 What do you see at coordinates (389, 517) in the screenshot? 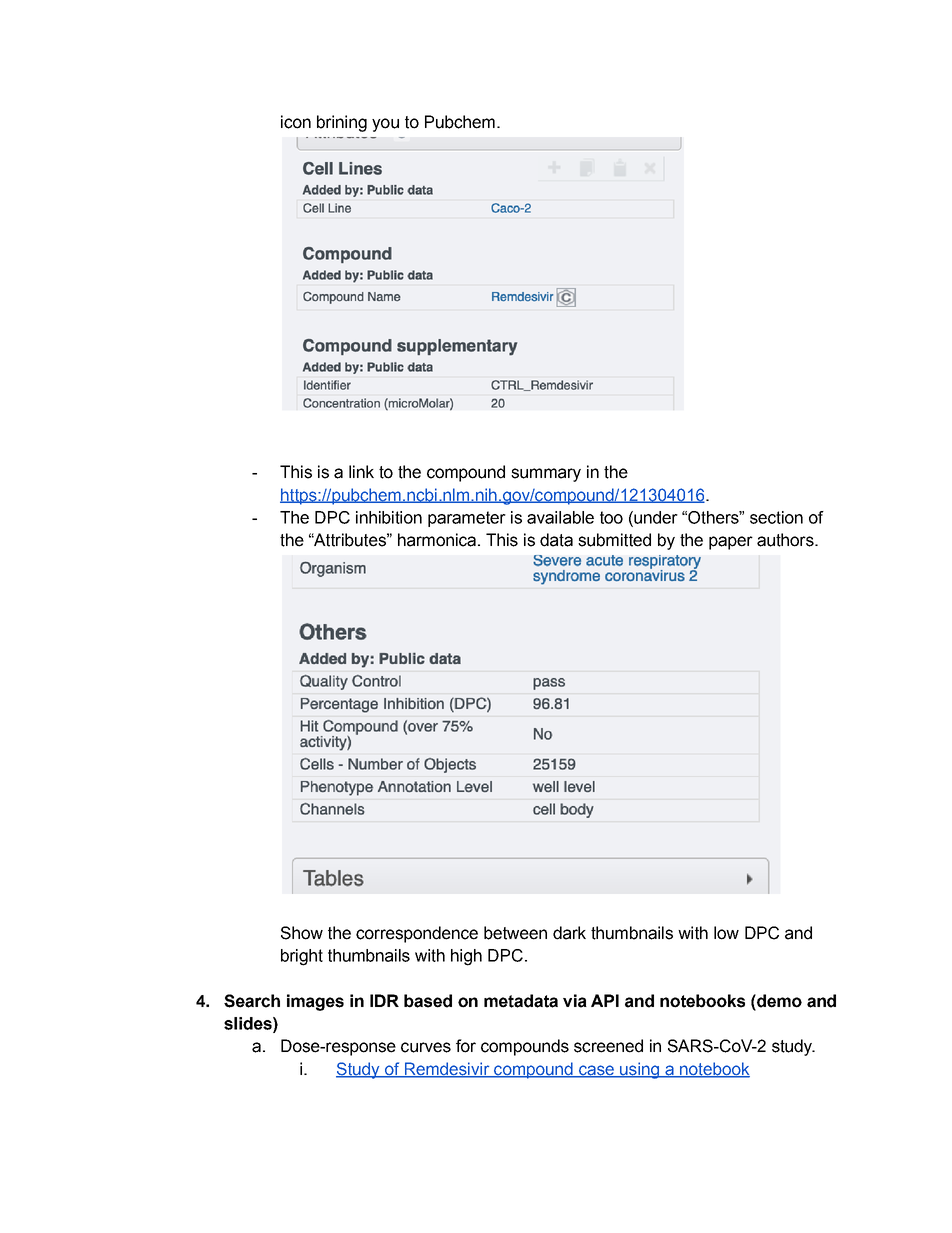
I see `inhibition` at bounding box center [389, 517].
